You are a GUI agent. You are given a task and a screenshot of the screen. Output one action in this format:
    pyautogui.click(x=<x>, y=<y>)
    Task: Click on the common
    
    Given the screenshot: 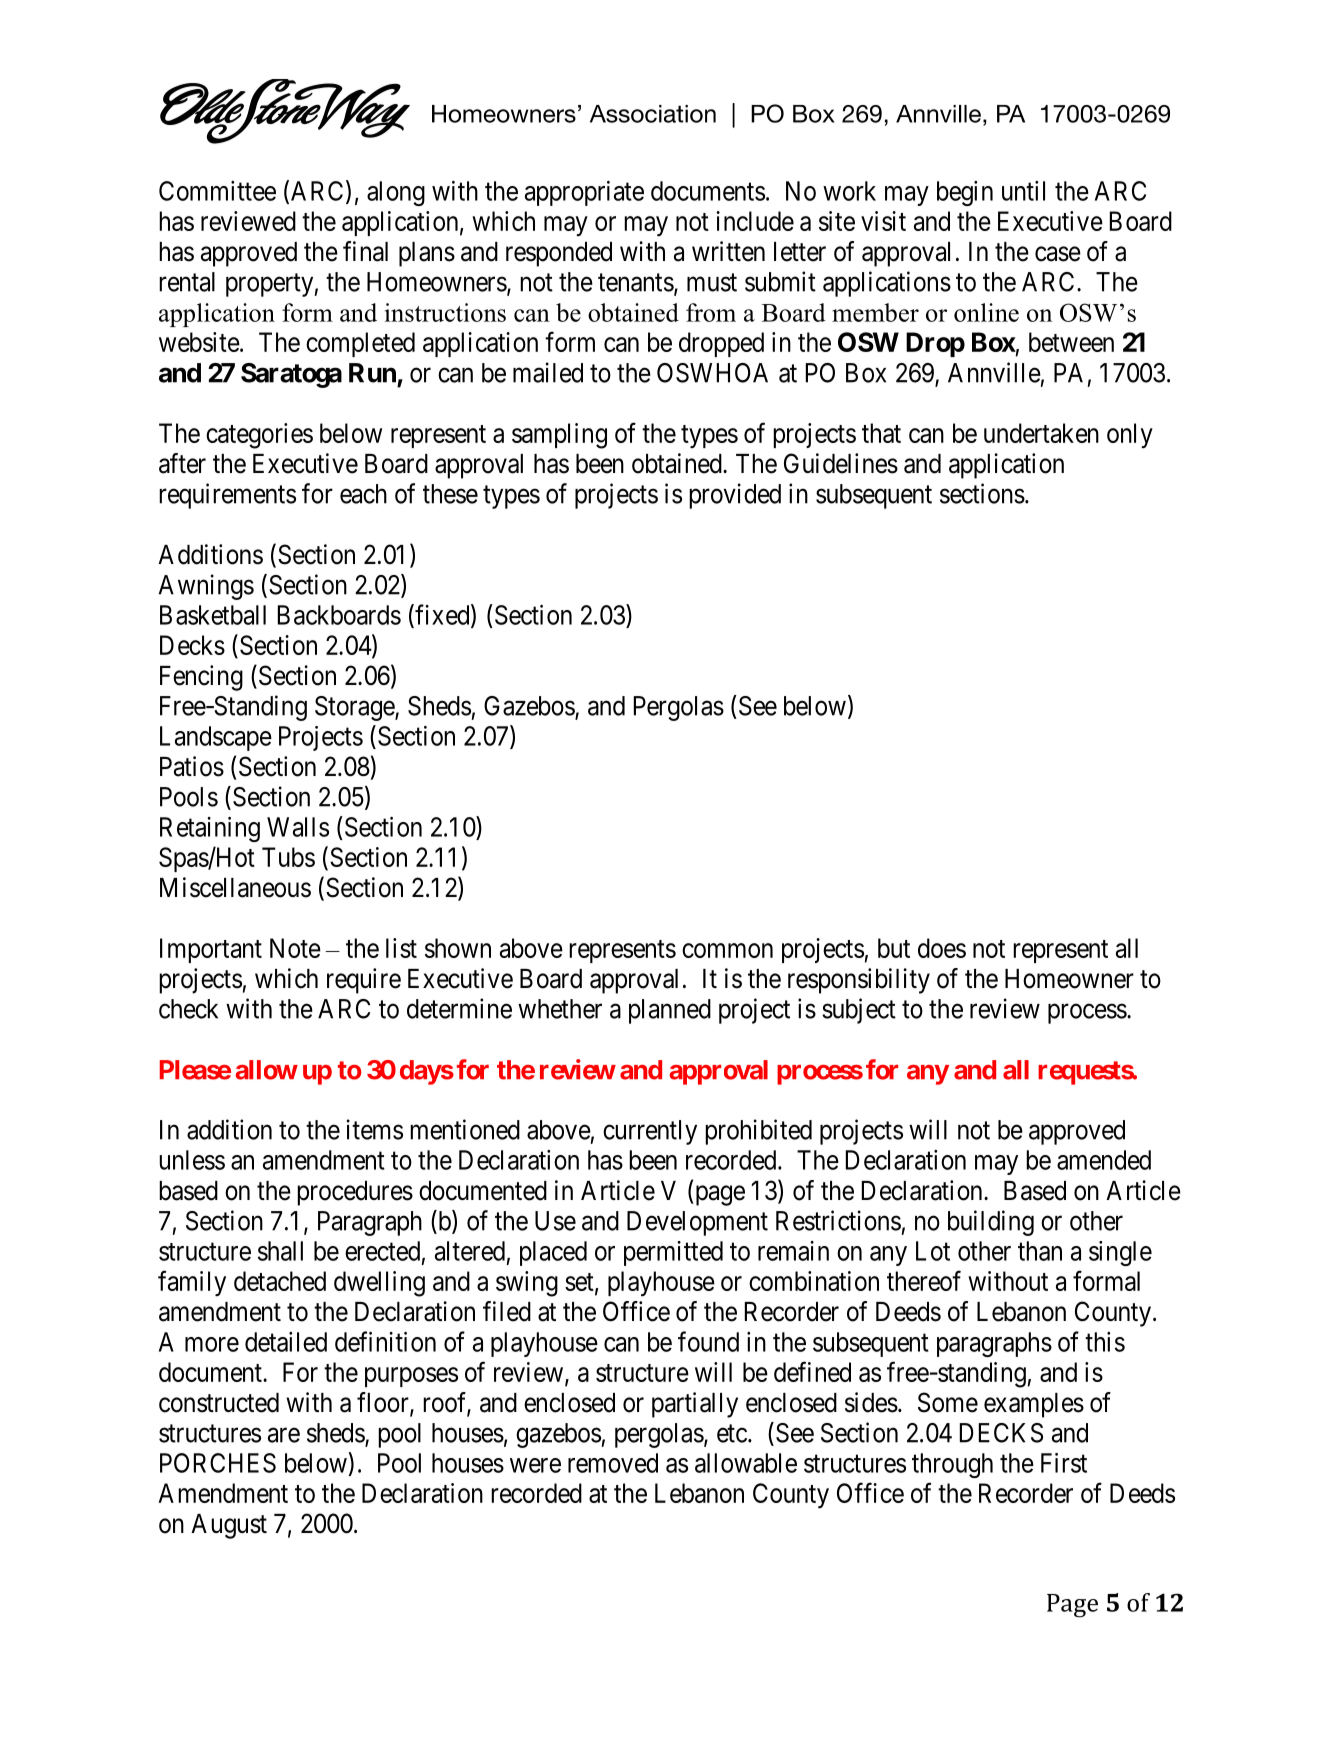 What is the action you would take?
    pyautogui.click(x=727, y=950)
